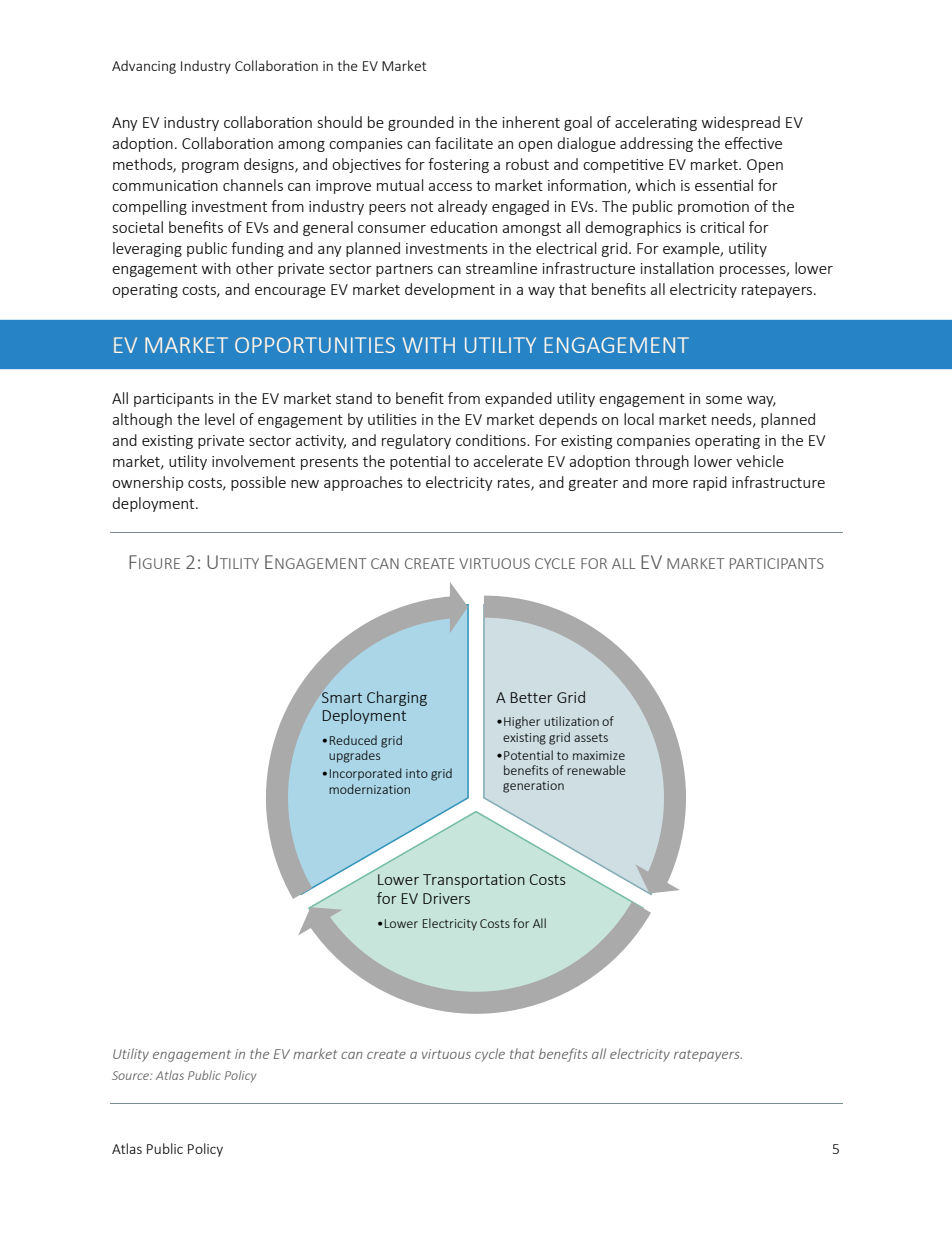  Describe the element at coordinates (258, 483) in the screenshot. I see `possible` at that location.
